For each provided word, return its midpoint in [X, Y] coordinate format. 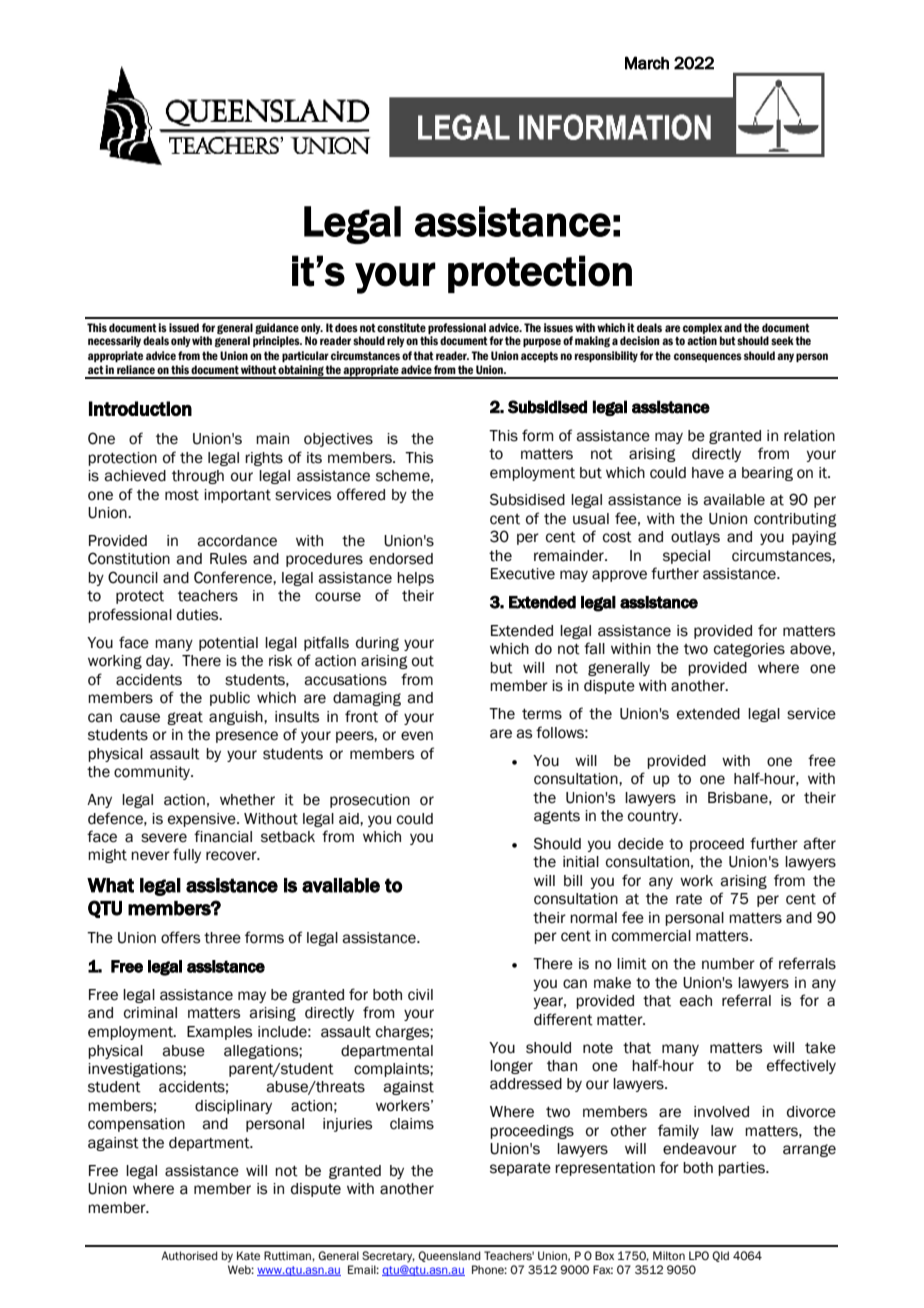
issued [184, 327]
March [647, 63]
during [377, 644]
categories [749, 650]
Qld [720, 1256]
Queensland [449, 1256]
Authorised [189, 1255]
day [159, 662]
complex [703, 328]
